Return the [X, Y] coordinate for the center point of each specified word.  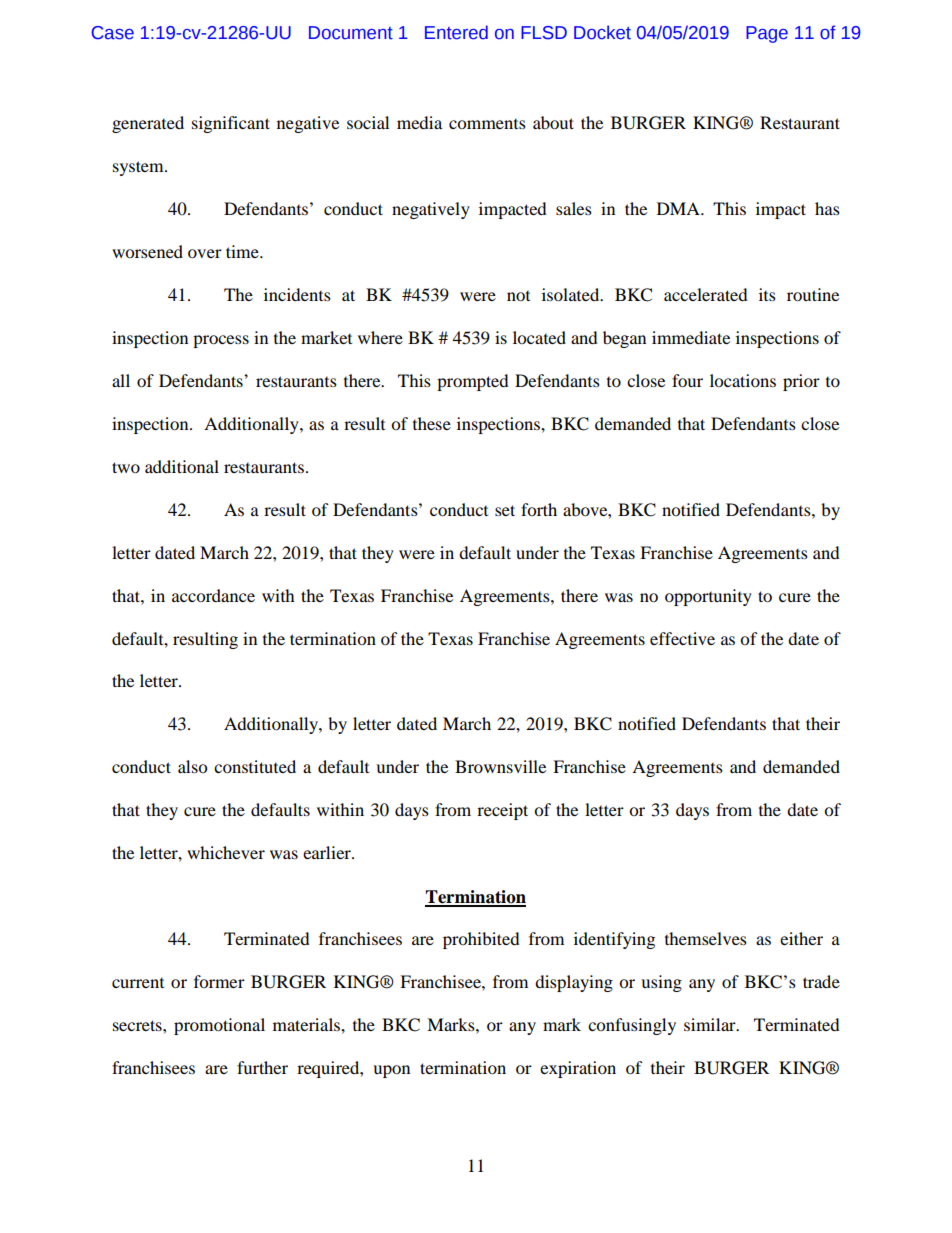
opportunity [708, 597]
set [505, 510]
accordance [213, 595]
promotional [219, 1026]
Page [767, 34]
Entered [456, 32]
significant [231, 124]
